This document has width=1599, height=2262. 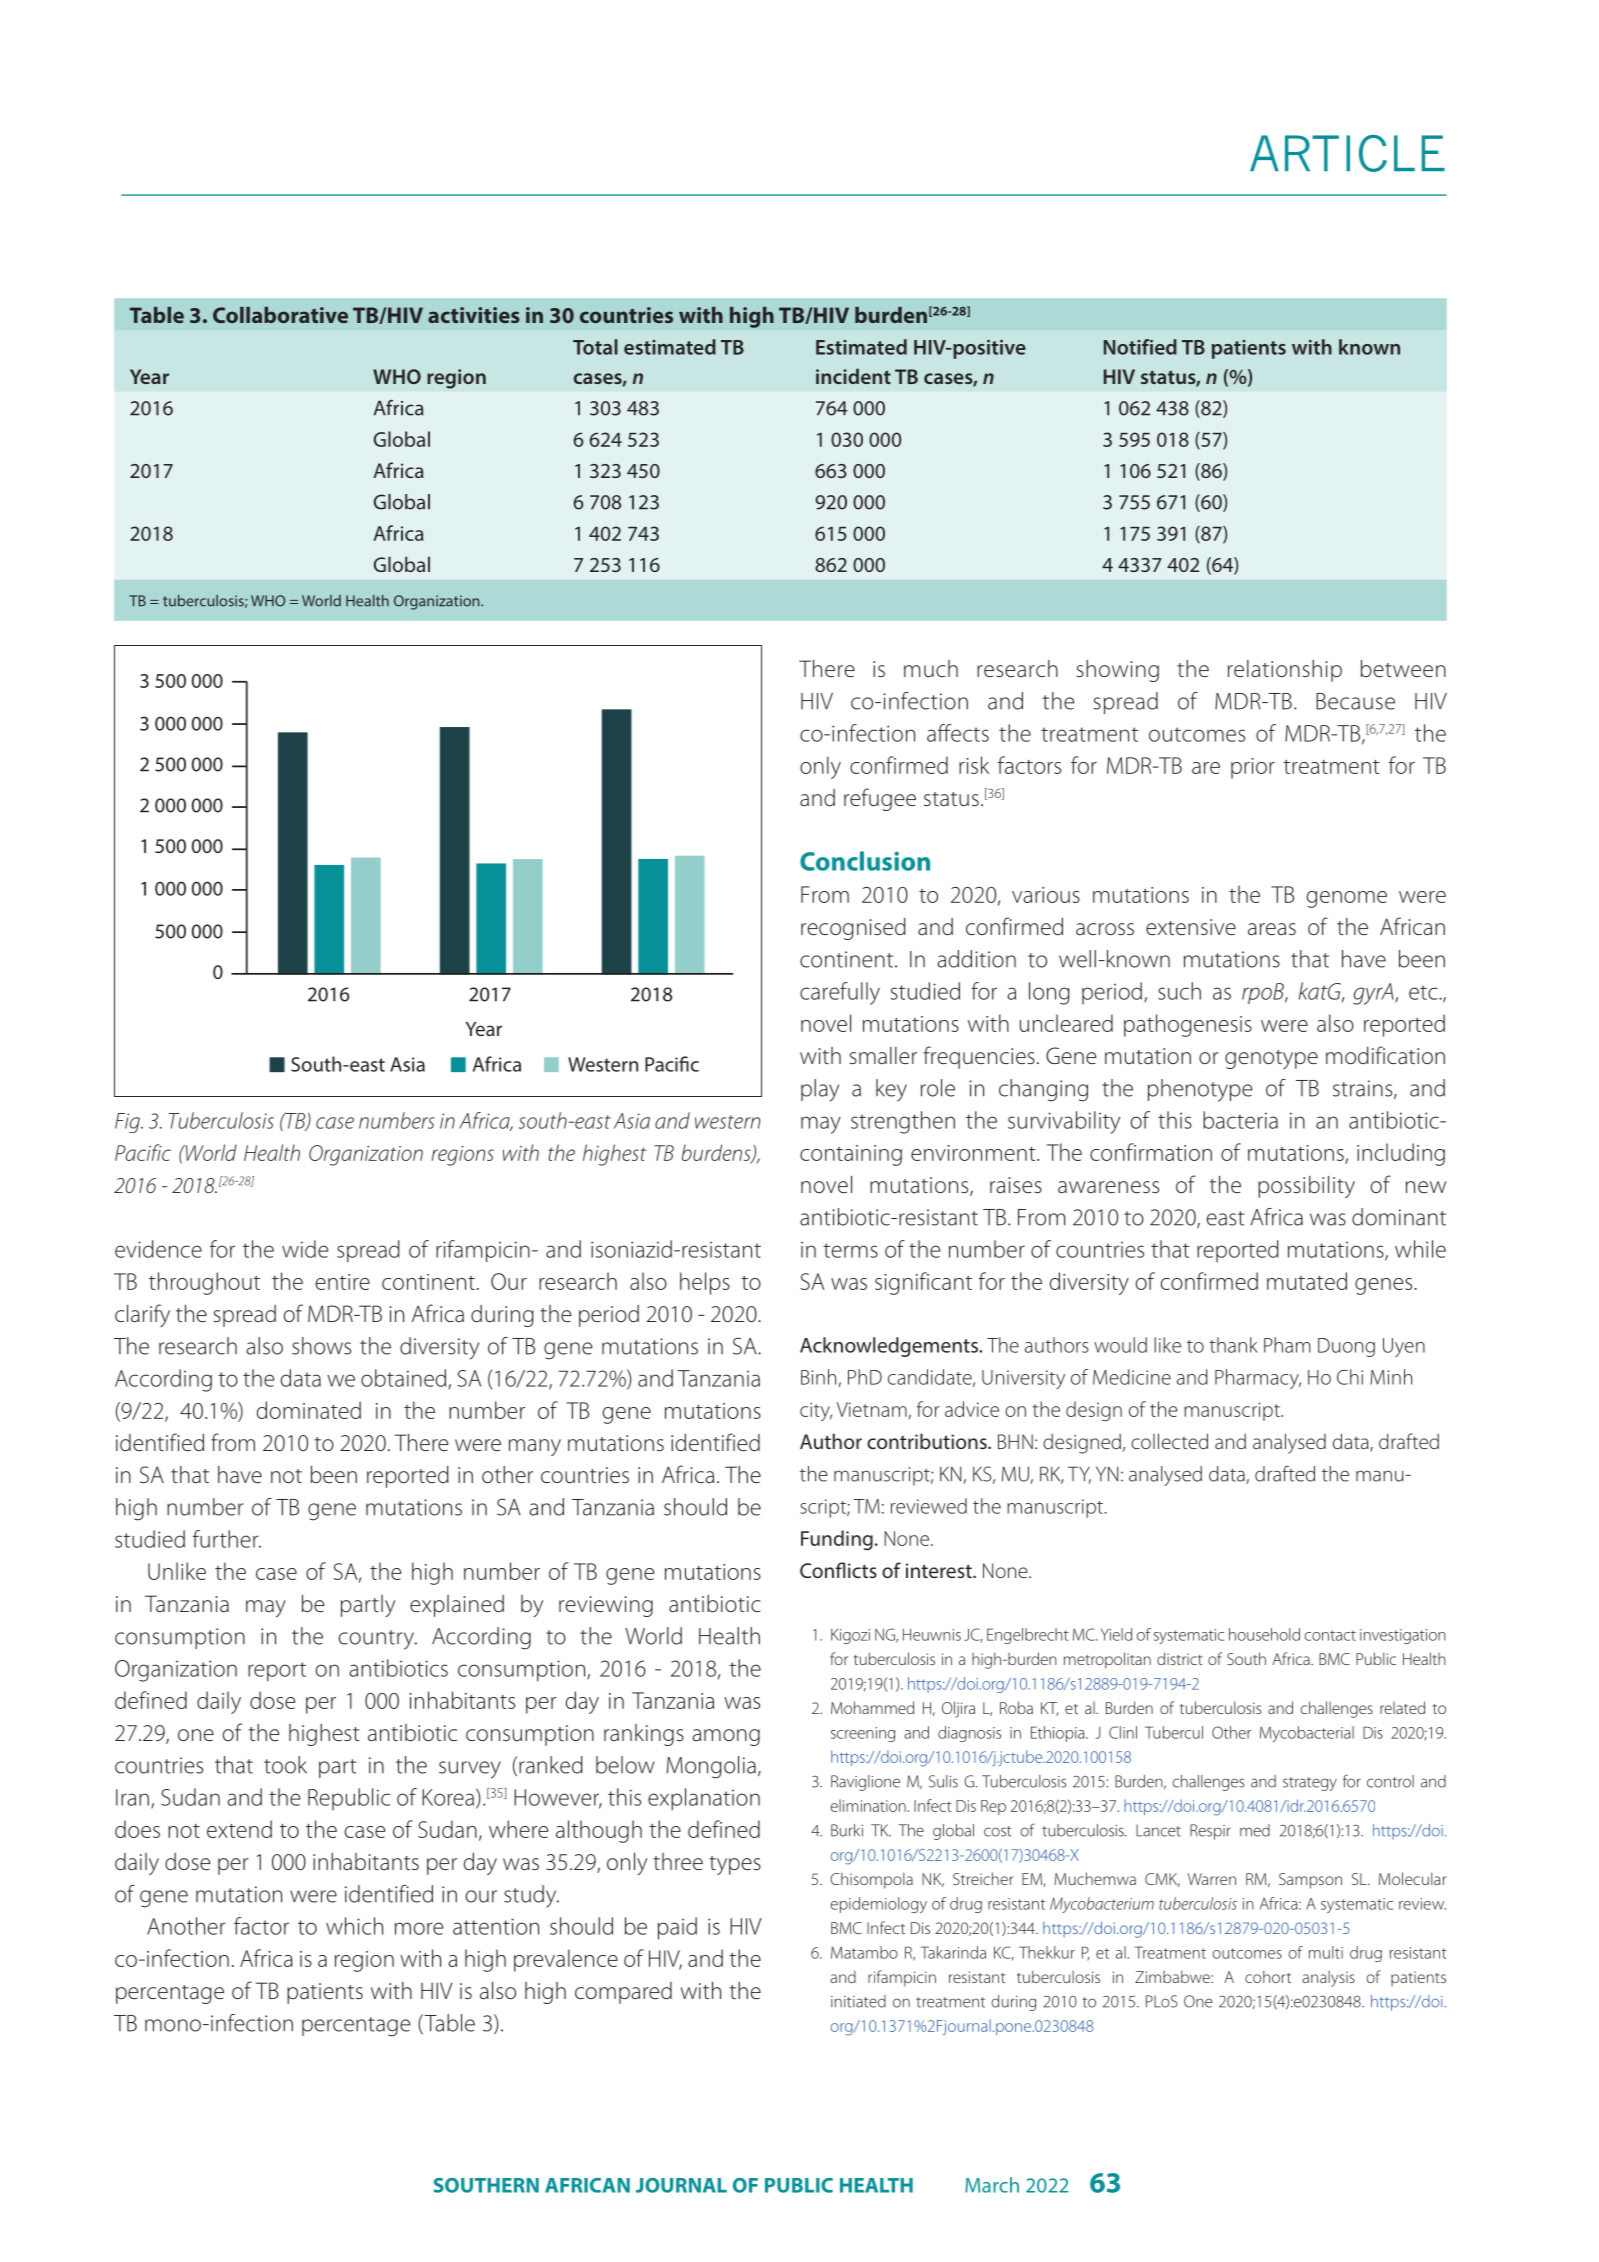 I want to click on play, so click(x=820, y=1090).
